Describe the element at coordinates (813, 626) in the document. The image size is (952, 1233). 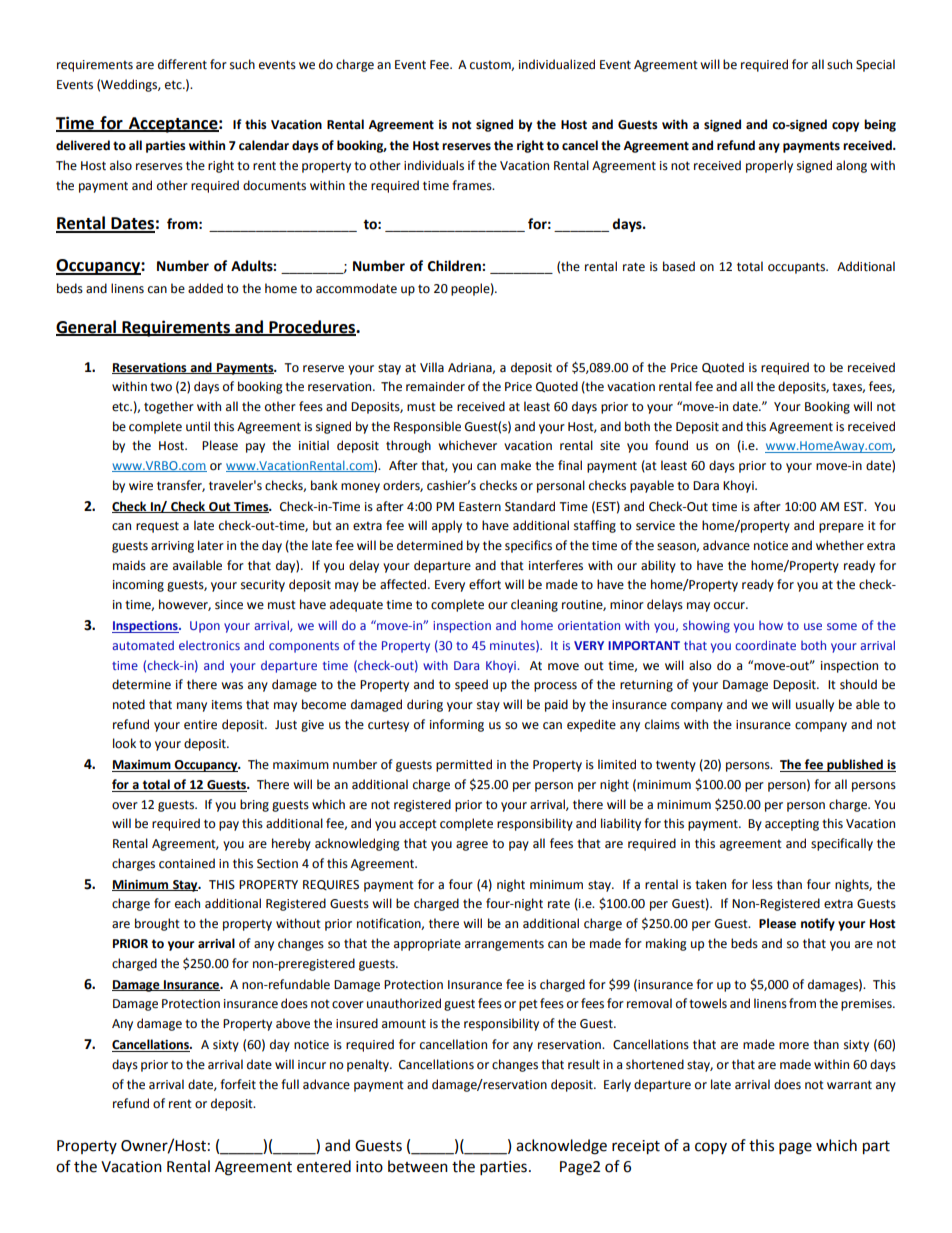
I see `use` at that location.
